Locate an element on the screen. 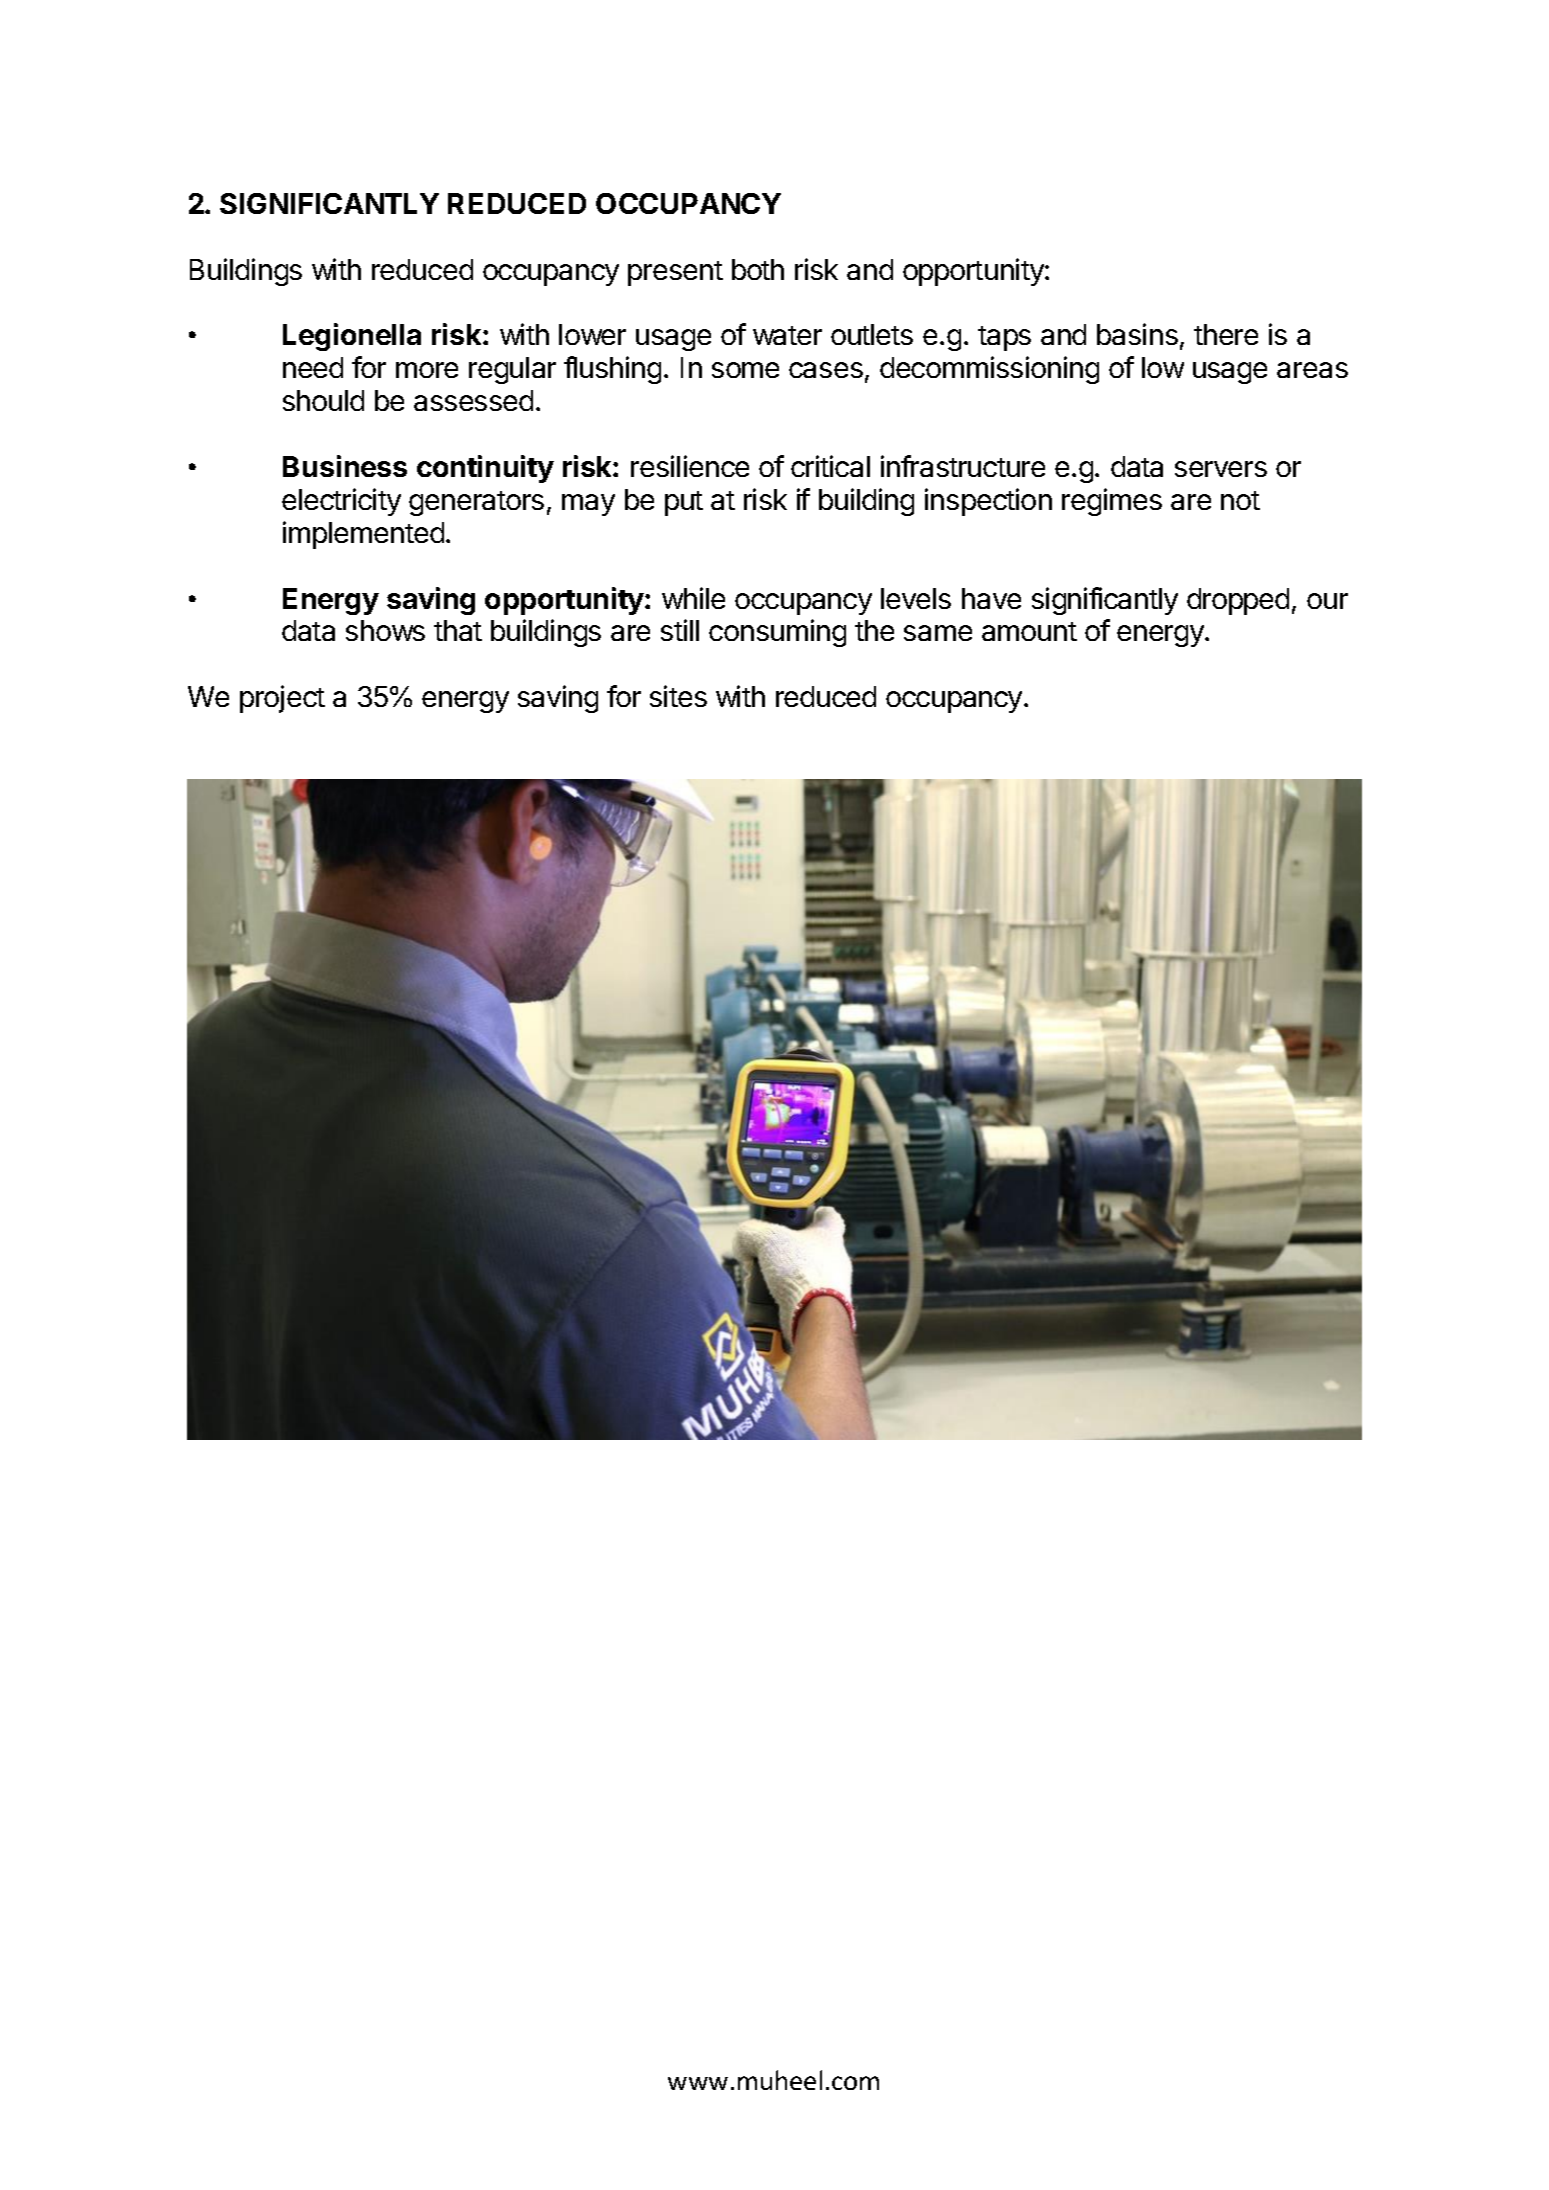 This screenshot has height=2190, width=1549. project is located at coordinates (282, 699).
